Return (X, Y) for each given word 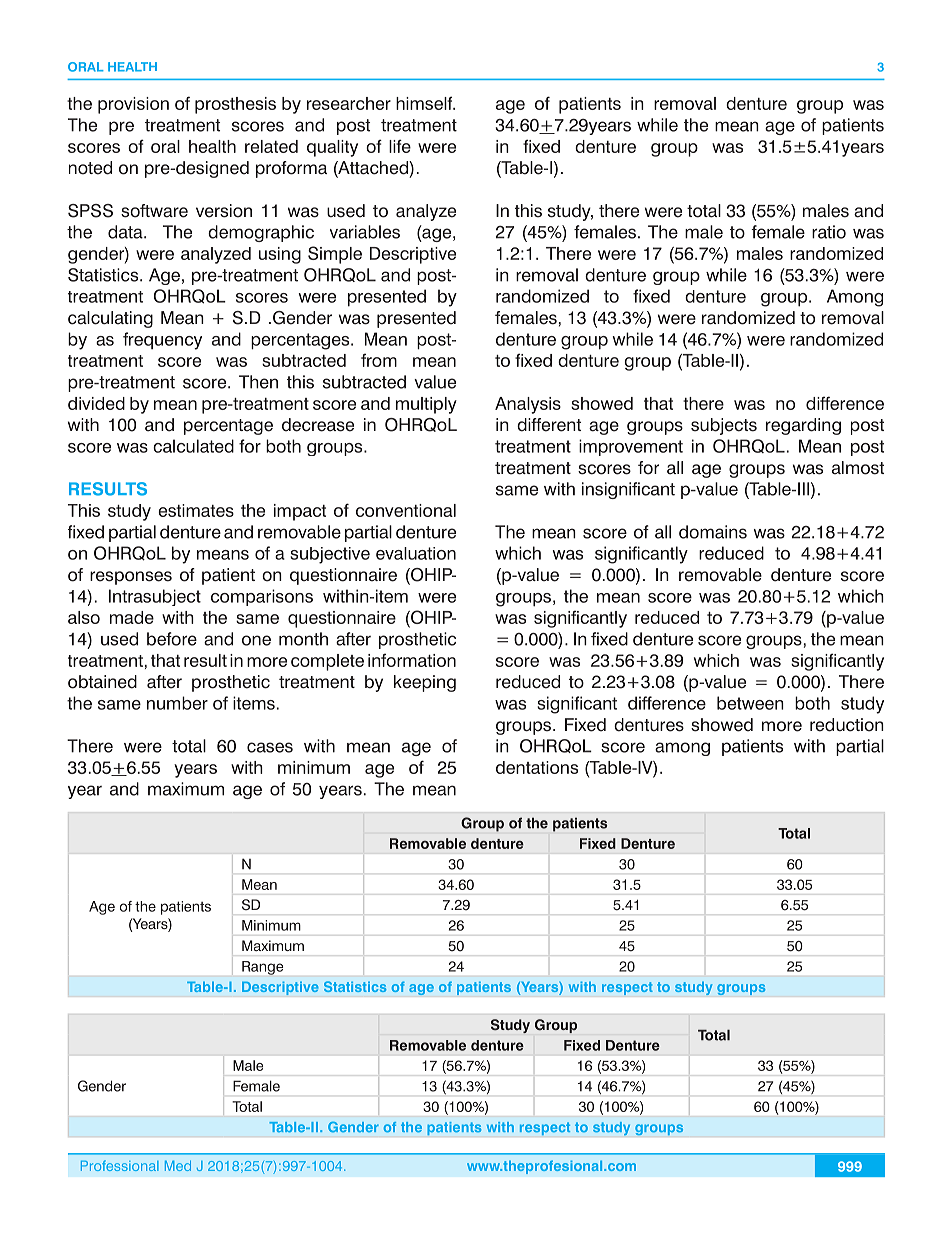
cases (270, 747)
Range (262, 968)
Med (178, 1166)
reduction (847, 725)
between (750, 703)
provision (133, 105)
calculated (193, 446)
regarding (803, 426)
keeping (425, 683)
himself (425, 103)
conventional (406, 510)
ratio (829, 232)
